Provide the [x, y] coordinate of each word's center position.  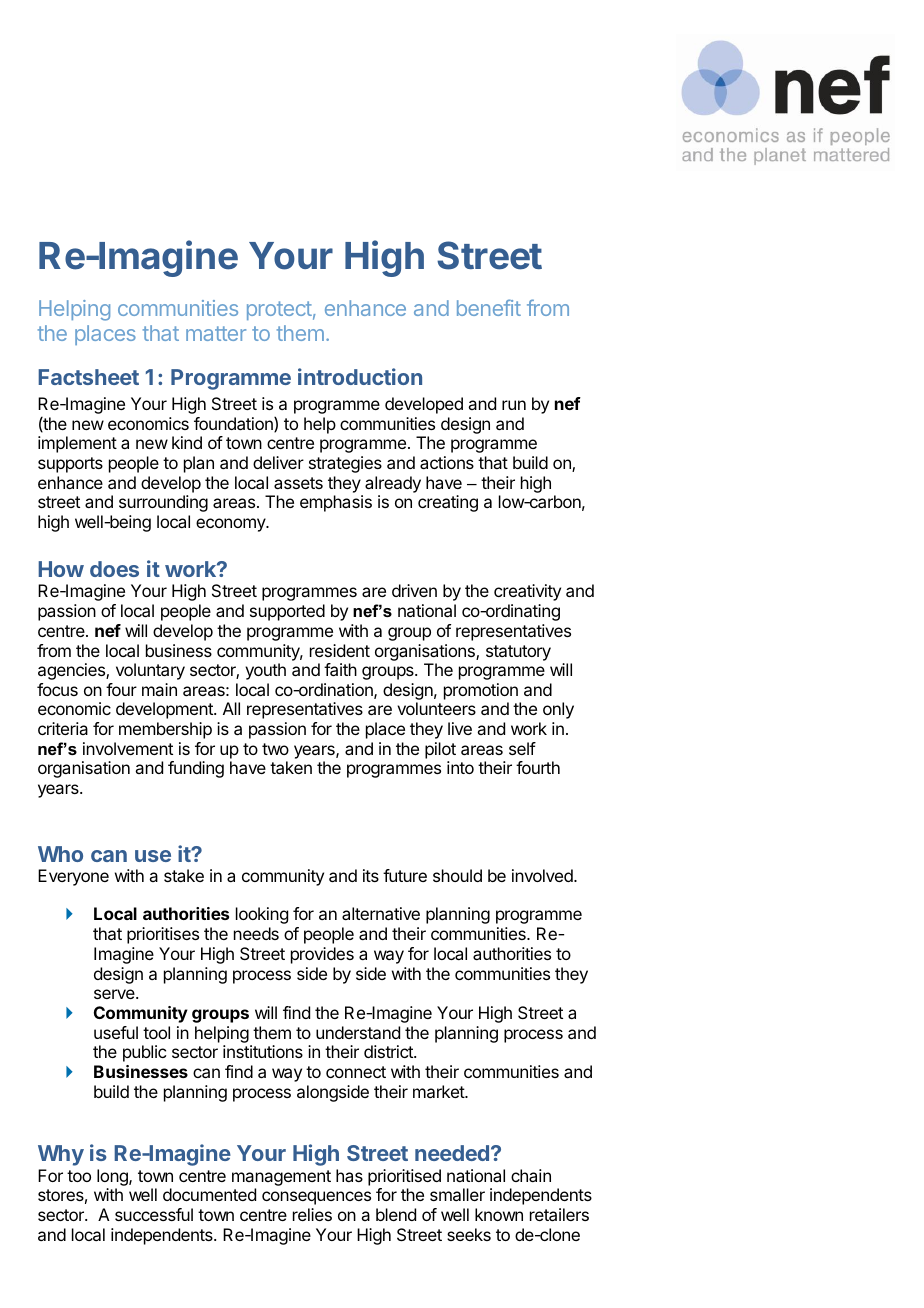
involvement [128, 748]
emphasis [336, 503]
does [114, 569]
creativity [527, 592]
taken [291, 767]
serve [115, 994]
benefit [489, 307]
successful [154, 1214]
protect [279, 310]
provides [322, 955]
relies [312, 1214]
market [439, 1091]
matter [216, 333]
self [522, 748]
